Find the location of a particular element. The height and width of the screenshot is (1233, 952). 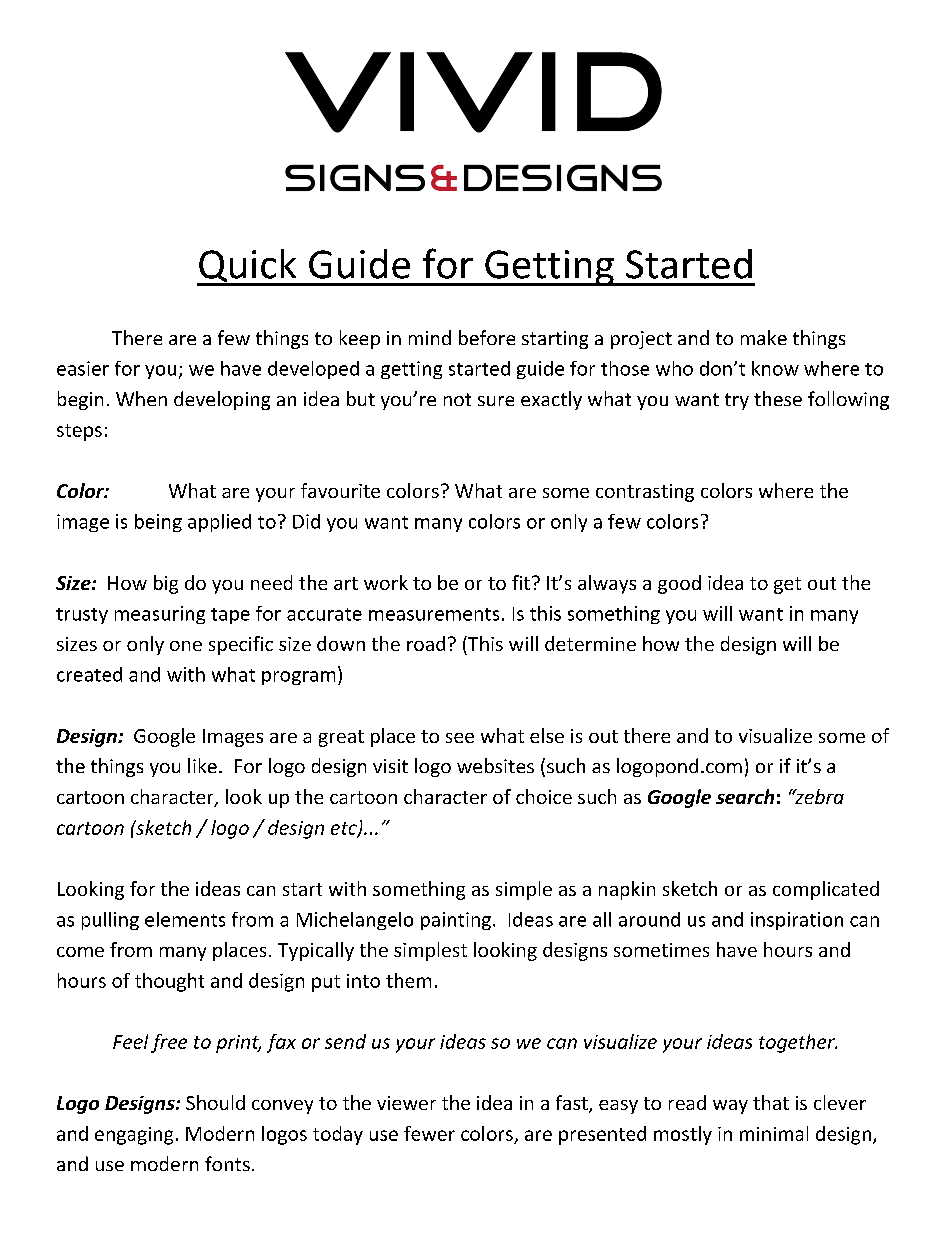

make is located at coordinates (764, 337).
